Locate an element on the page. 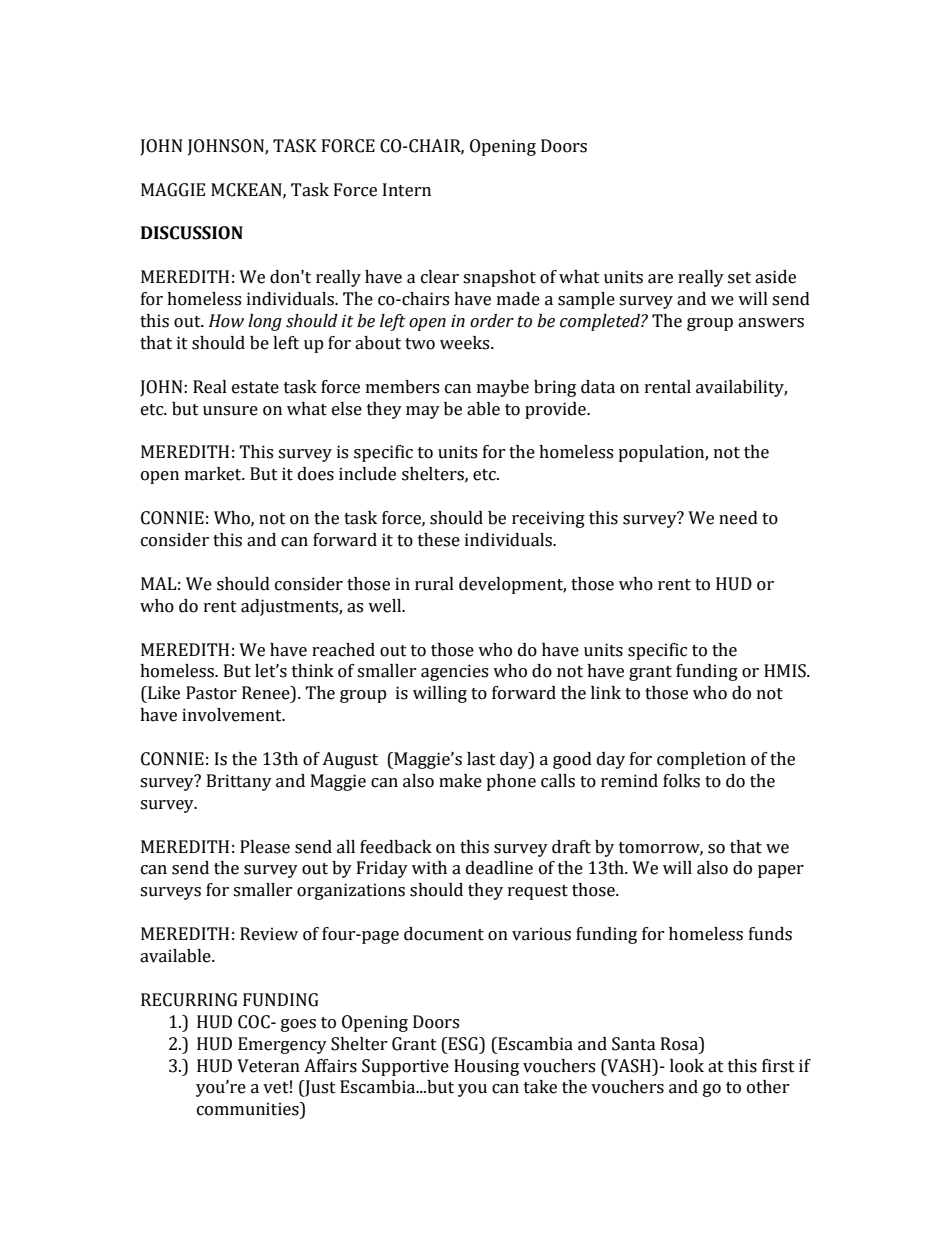 This image has width=952, height=1233. DISCUSSION is located at coordinates (192, 233).
